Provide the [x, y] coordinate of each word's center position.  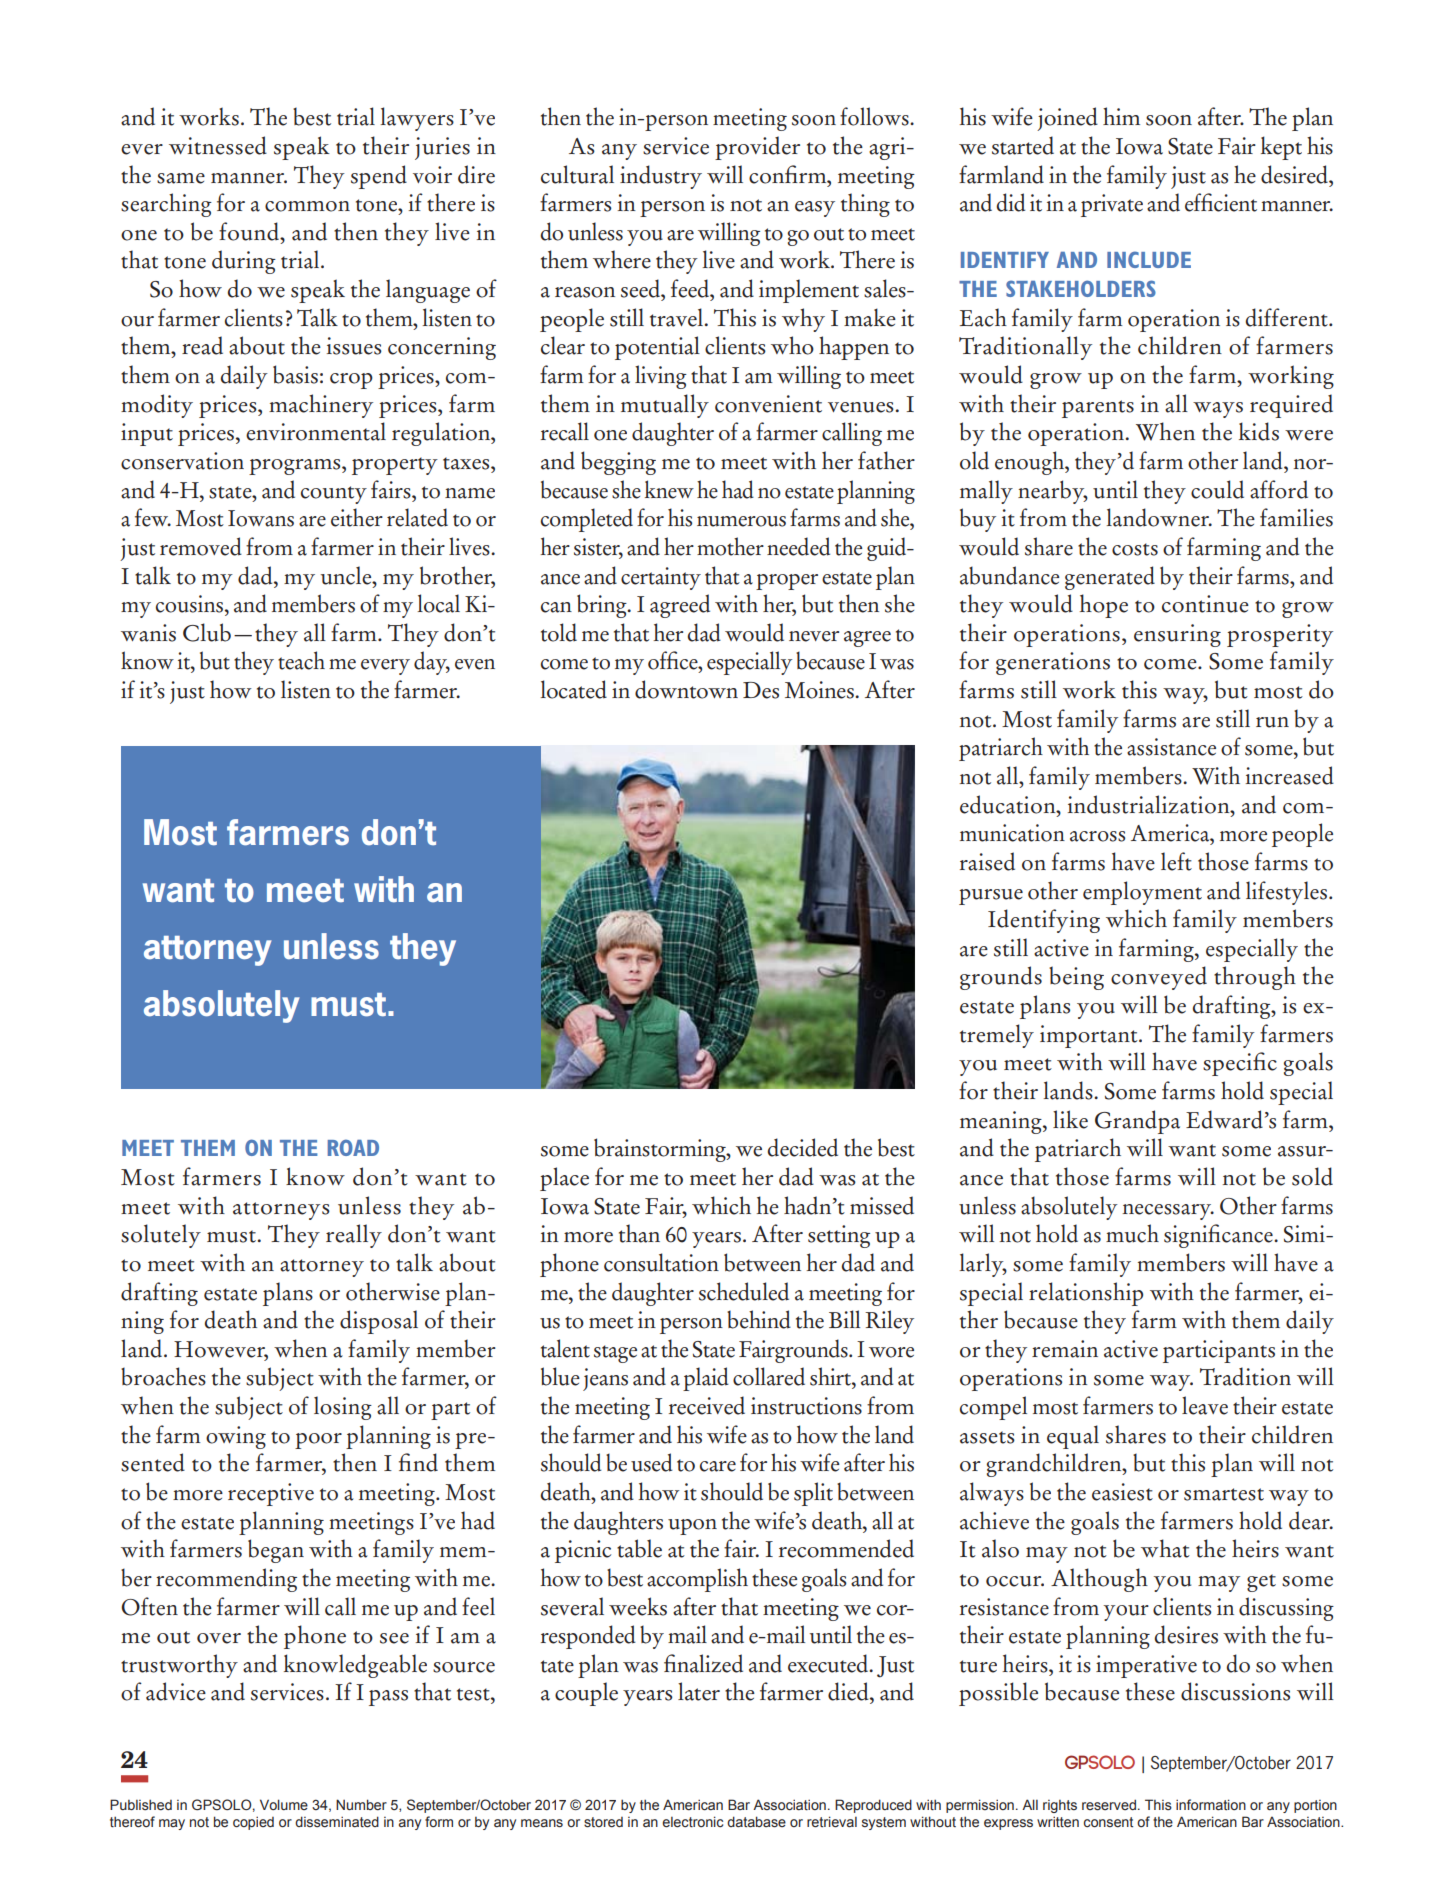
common [307, 206]
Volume [284, 1804]
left [1176, 861]
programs [296, 467]
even [475, 664]
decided [802, 1147]
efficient [1221, 202]
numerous [741, 521]
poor [318, 1441]
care [718, 1466]
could [1217, 489]
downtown [686, 689]
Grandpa [1137, 1122]
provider [757, 148]
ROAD [353, 1147]
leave [1205, 1405]
